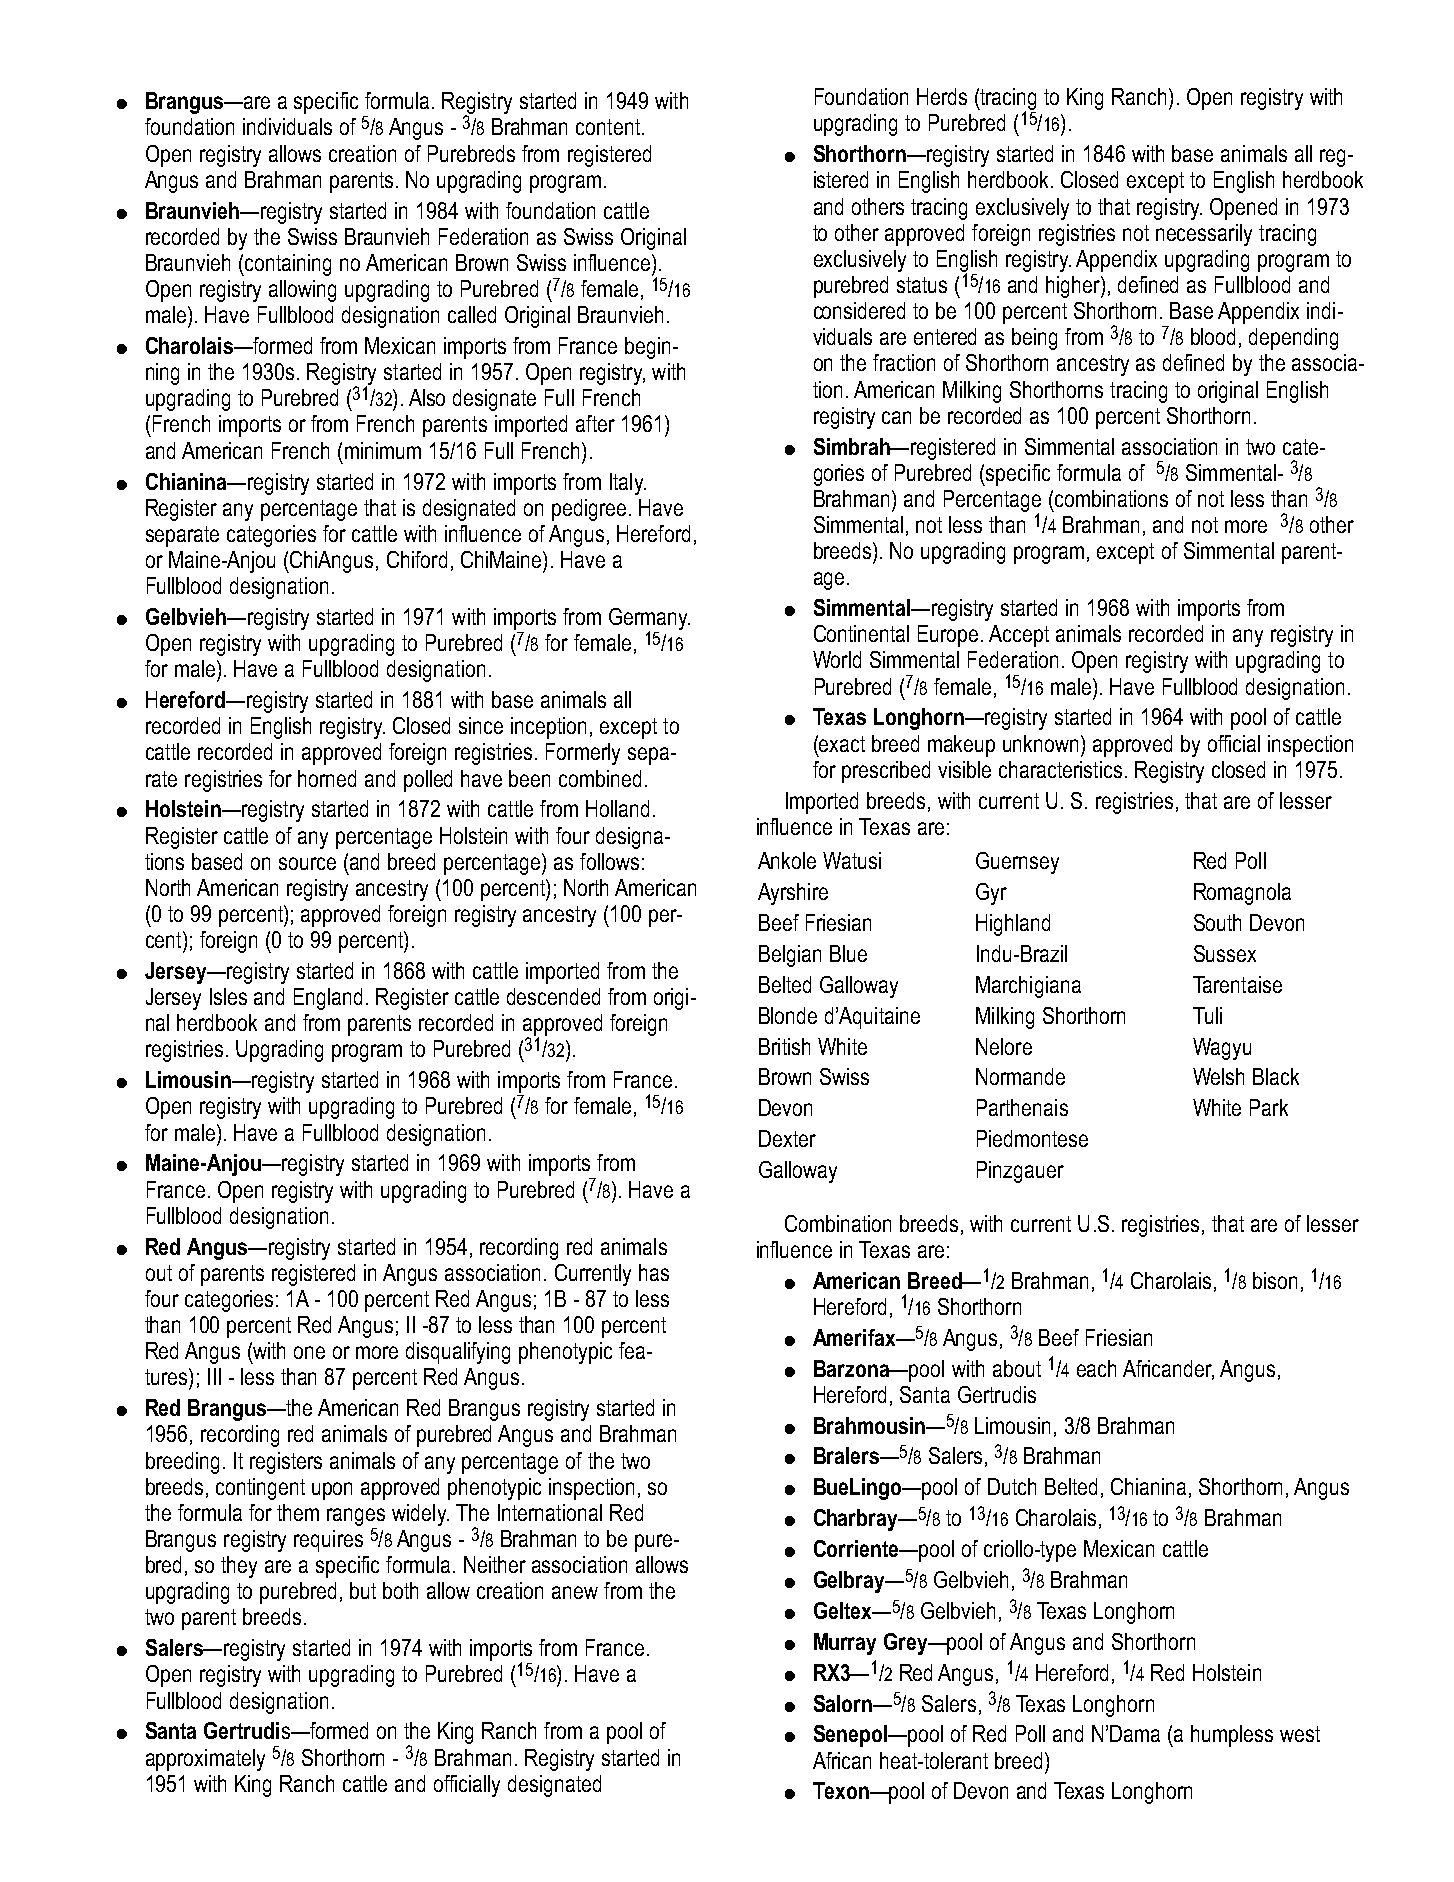 The width and height of the image is (1454, 1882). I want to click on South, so click(1217, 922).
